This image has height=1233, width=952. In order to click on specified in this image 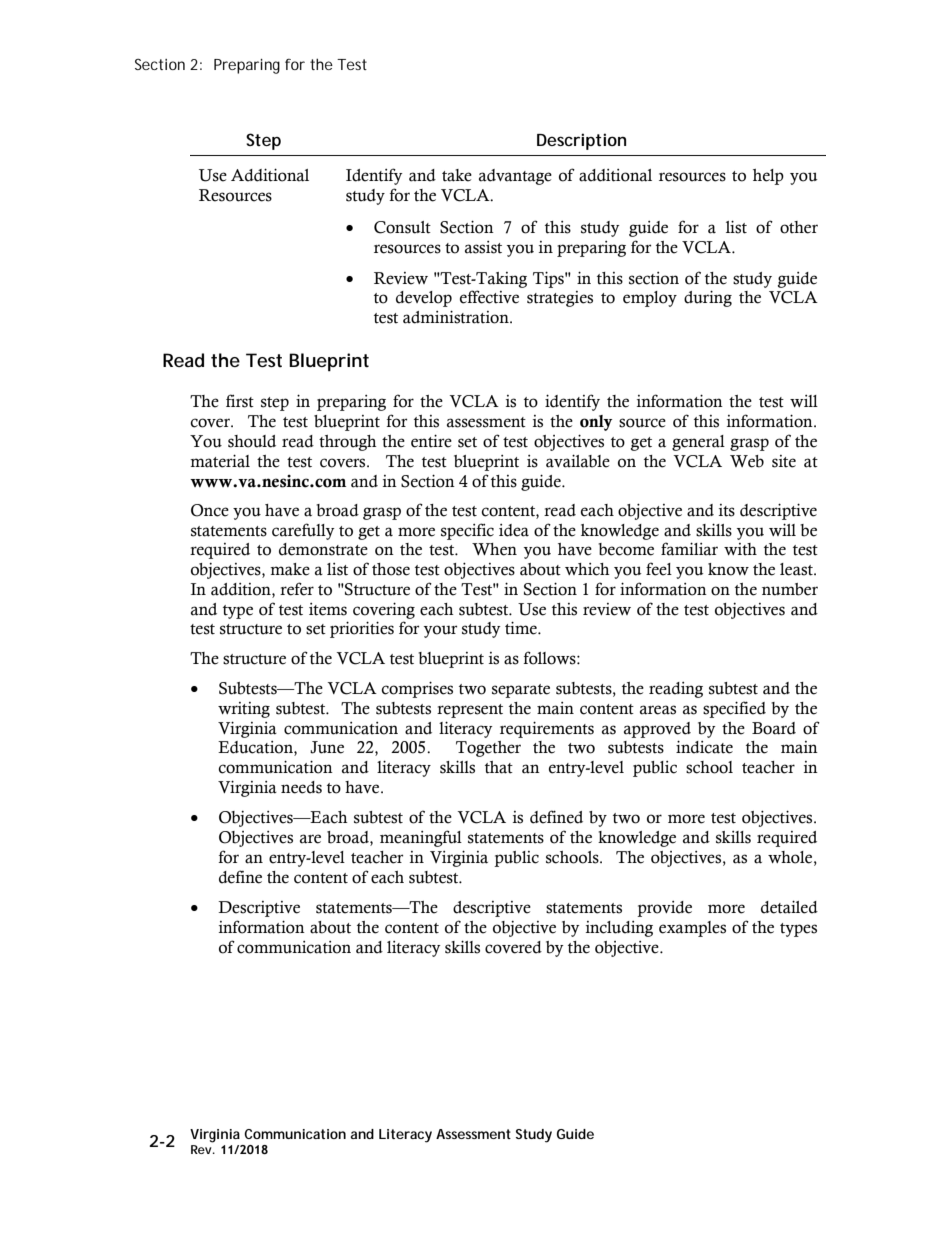, I will do `click(734, 709)`.
